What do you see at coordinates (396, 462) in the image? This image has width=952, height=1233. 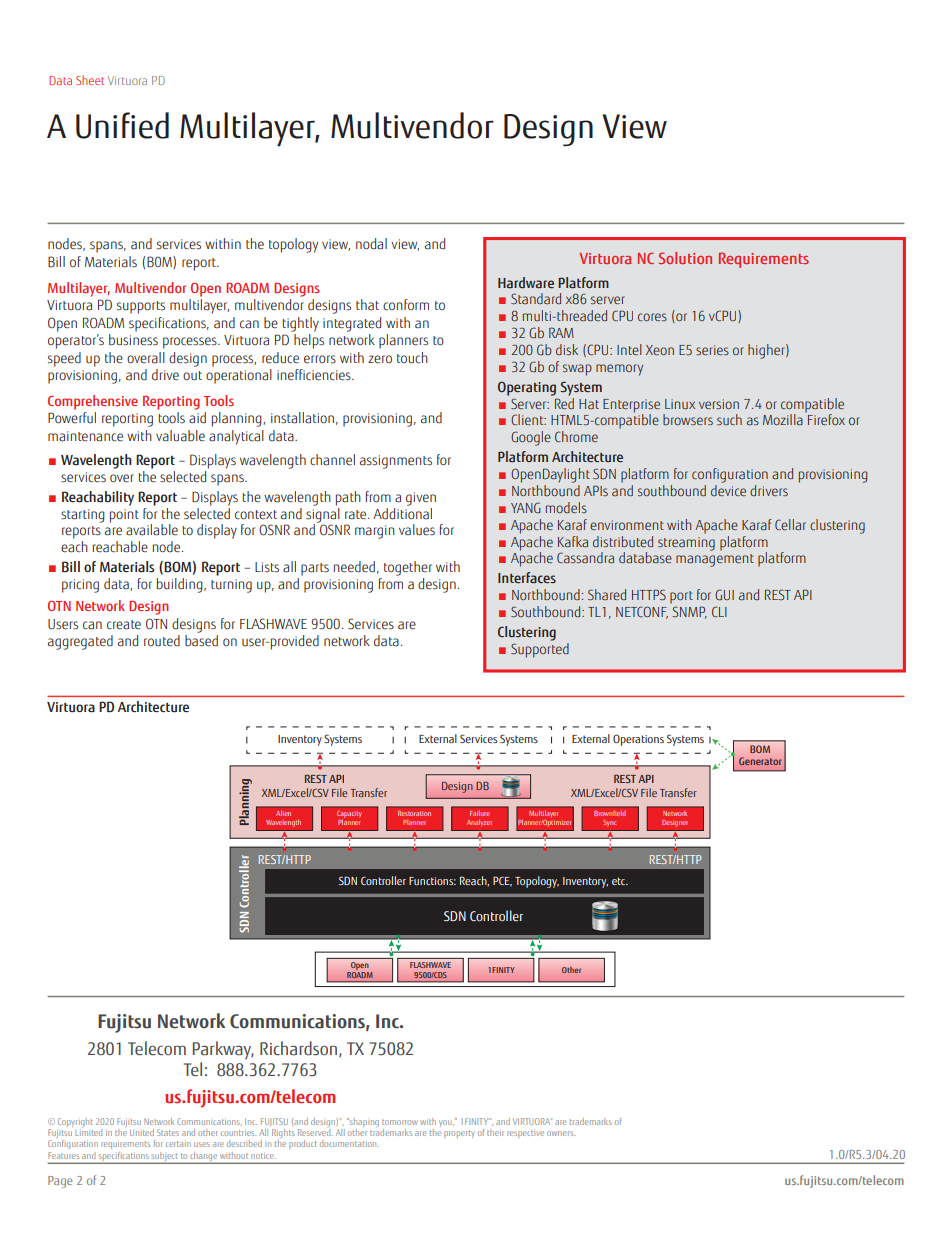 I see `assignments` at bounding box center [396, 462].
